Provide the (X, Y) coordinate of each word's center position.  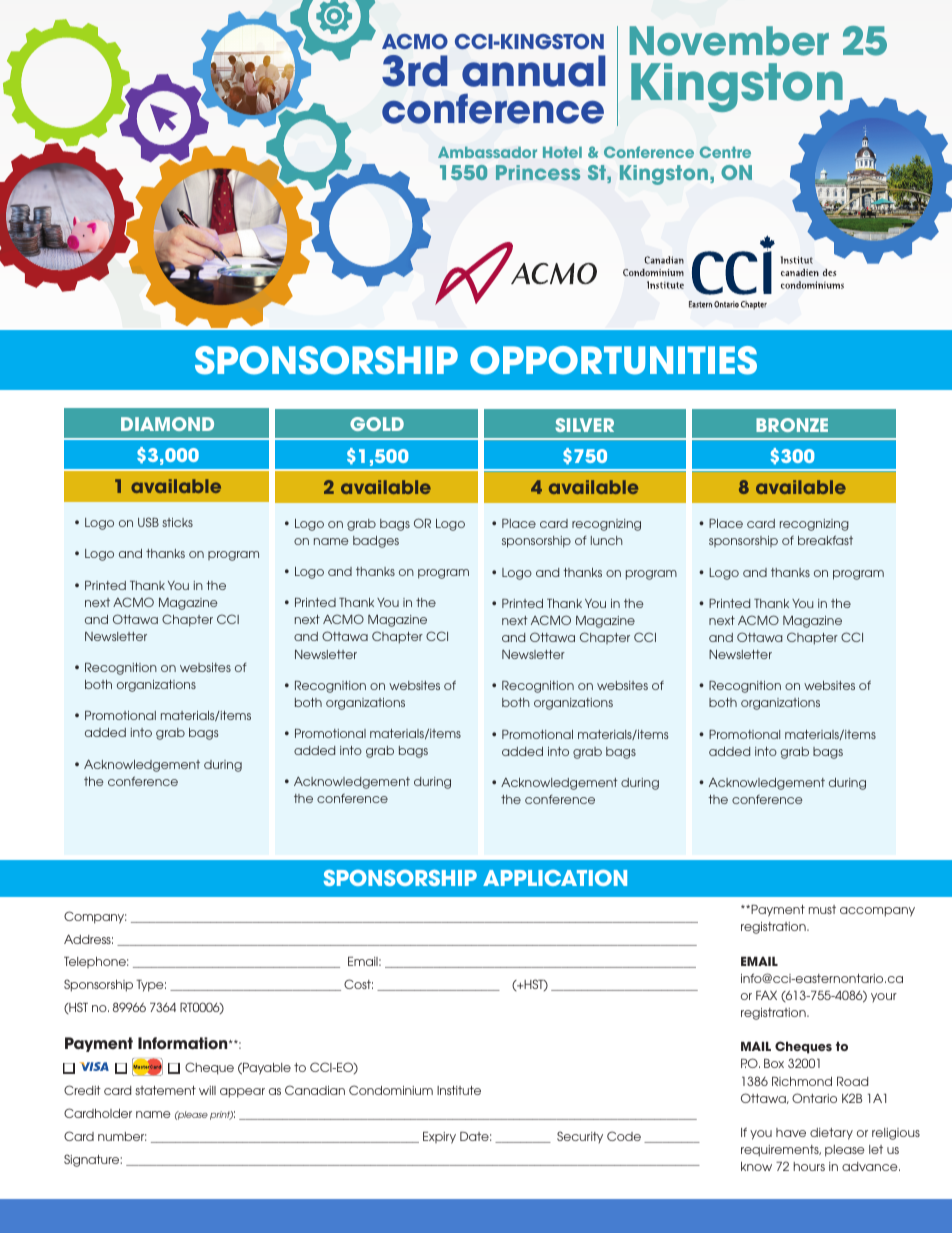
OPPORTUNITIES (613, 360)
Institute (459, 1090)
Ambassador (487, 152)
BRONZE (792, 425)
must (822, 909)
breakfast (825, 540)
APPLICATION (555, 878)
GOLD (377, 424)
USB (148, 522)
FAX (766, 995)
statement (165, 1090)
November (729, 41)
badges (376, 542)
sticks (177, 522)
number (122, 1136)
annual (534, 71)
